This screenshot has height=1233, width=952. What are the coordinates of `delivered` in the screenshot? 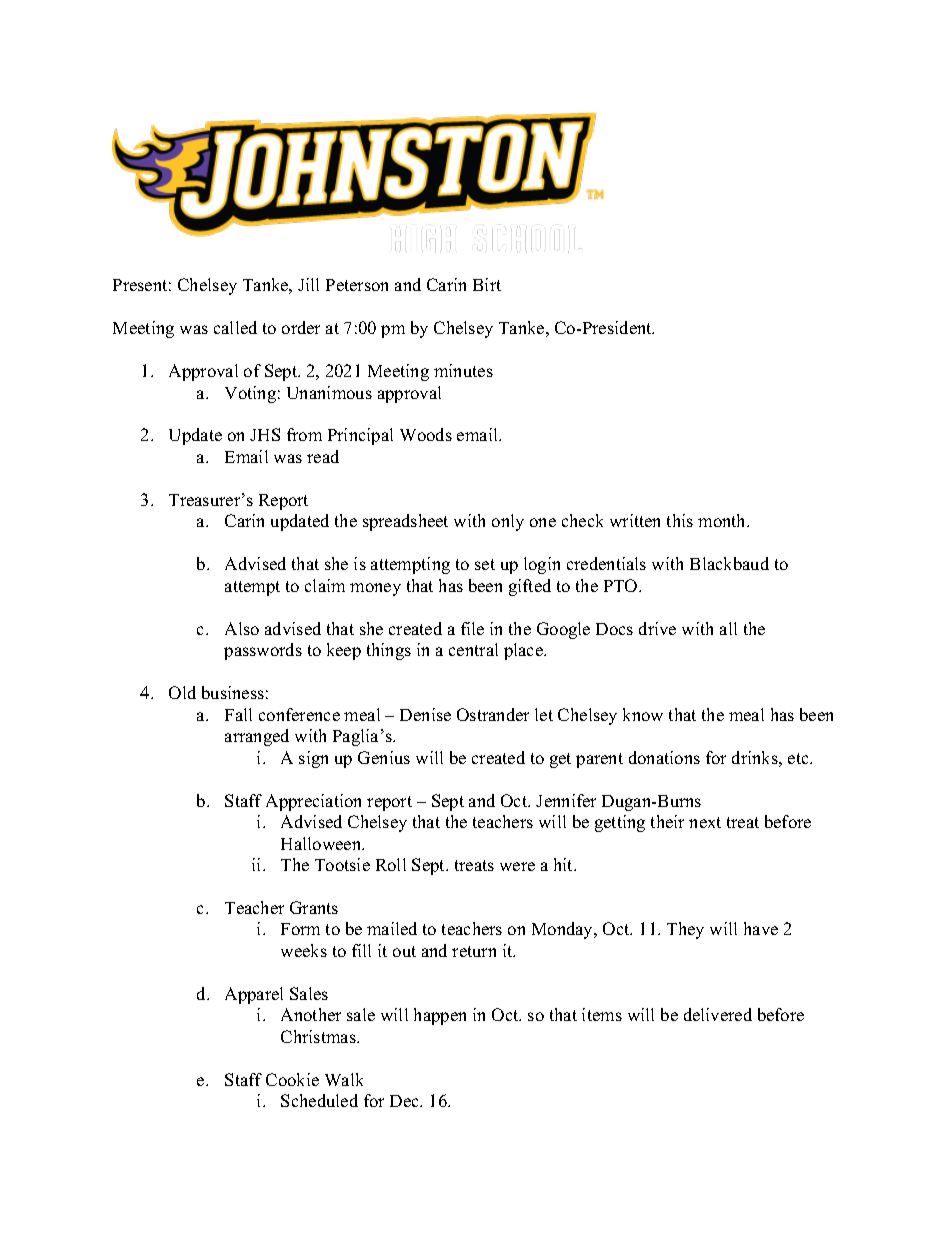 It's located at (718, 1014).
